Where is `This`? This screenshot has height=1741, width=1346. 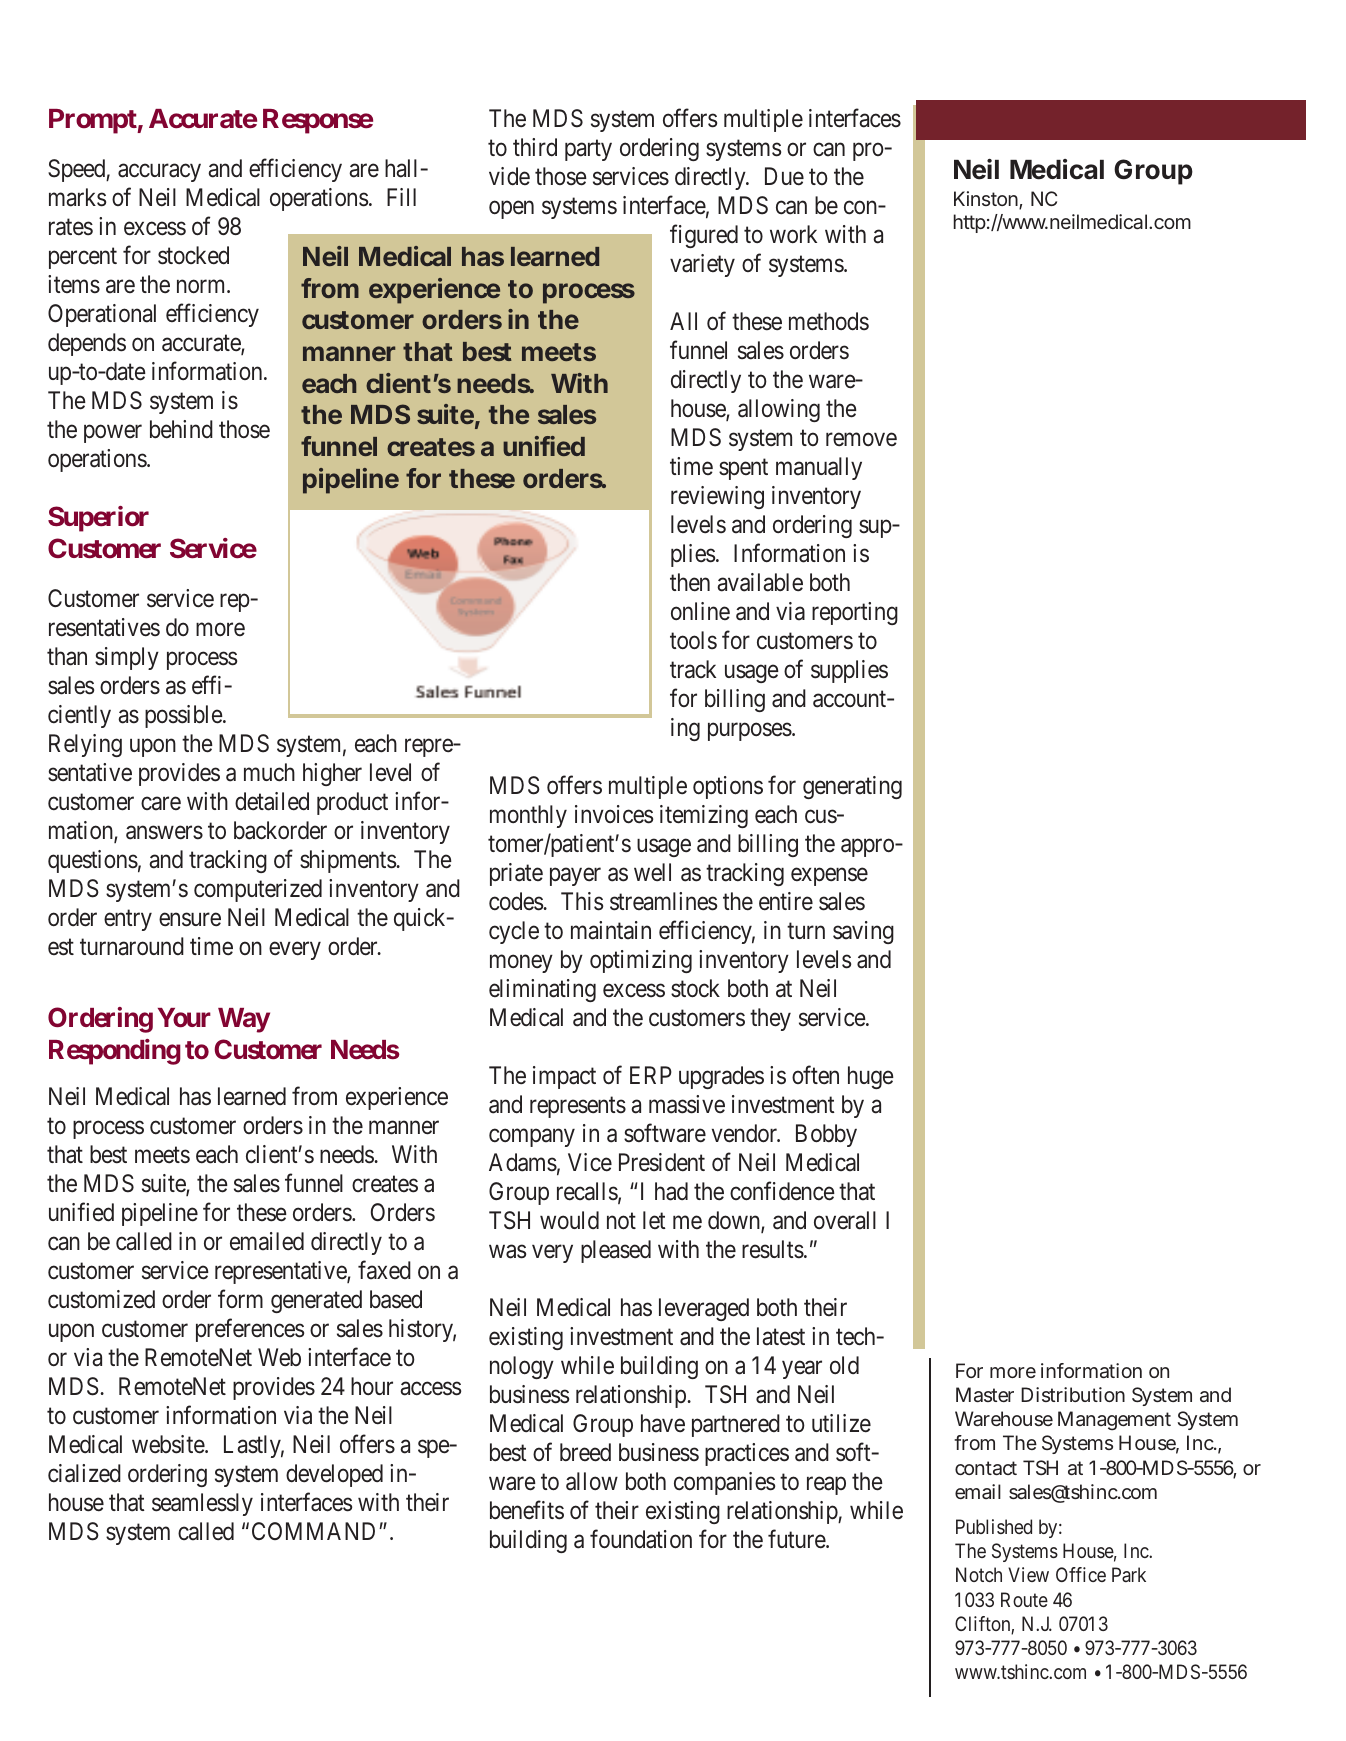
This is located at coordinates (582, 901).
